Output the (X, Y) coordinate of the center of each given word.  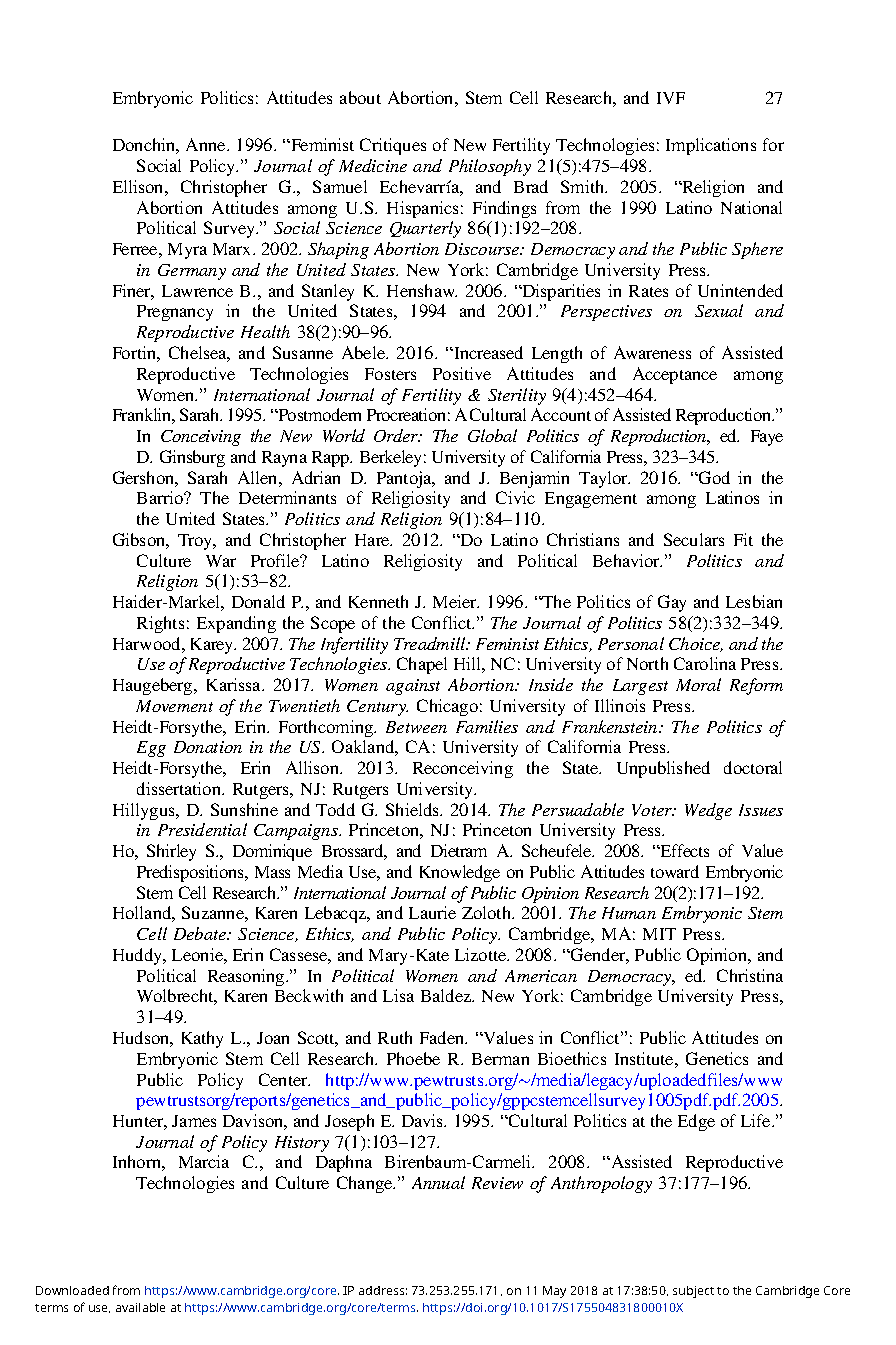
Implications (711, 146)
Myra (187, 251)
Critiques (393, 146)
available (140, 1307)
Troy (196, 542)
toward (675, 871)
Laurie (432, 912)
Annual (438, 1182)
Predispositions (191, 873)
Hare (373, 540)
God (713, 477)
